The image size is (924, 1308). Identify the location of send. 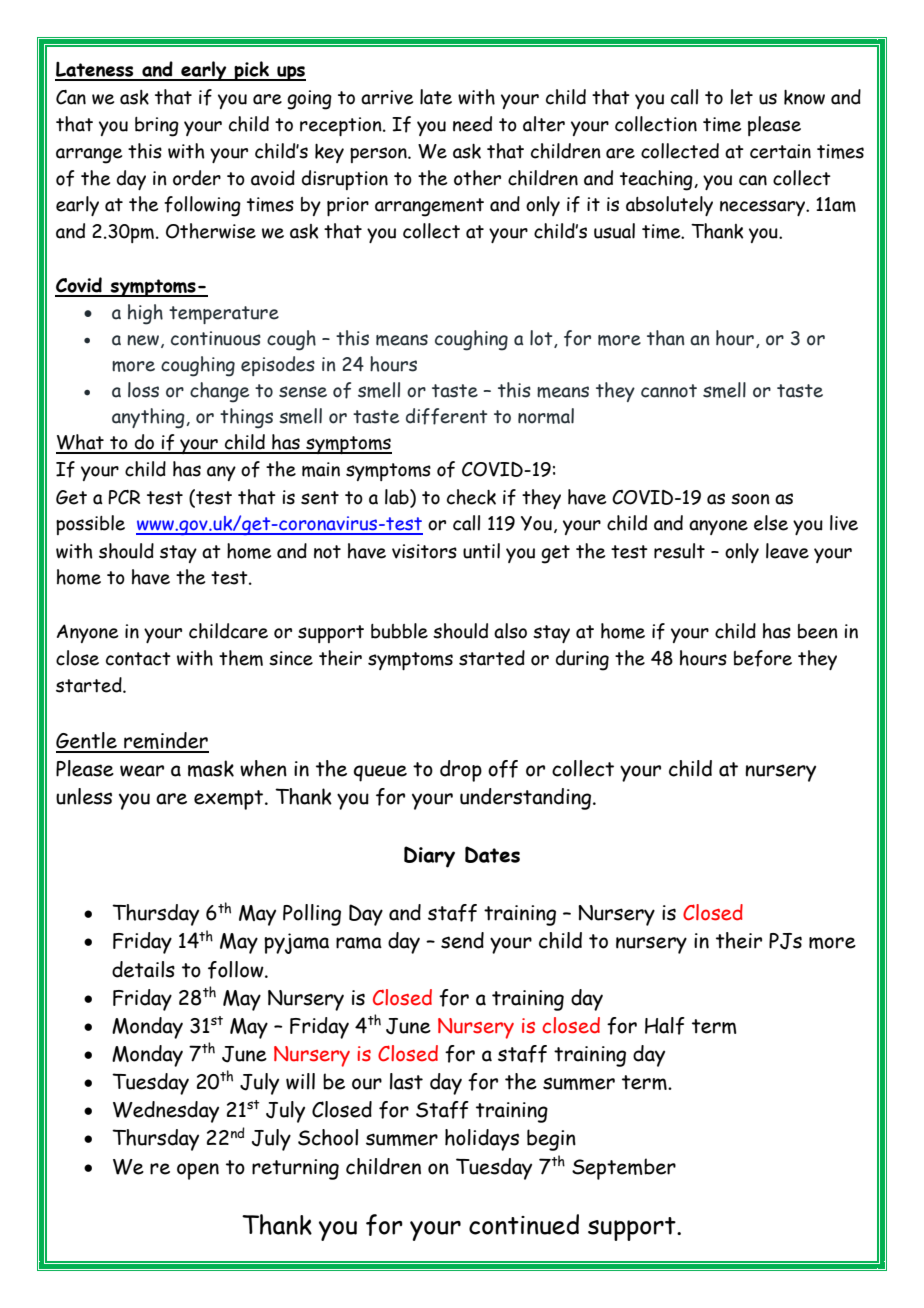
(462, 940).
